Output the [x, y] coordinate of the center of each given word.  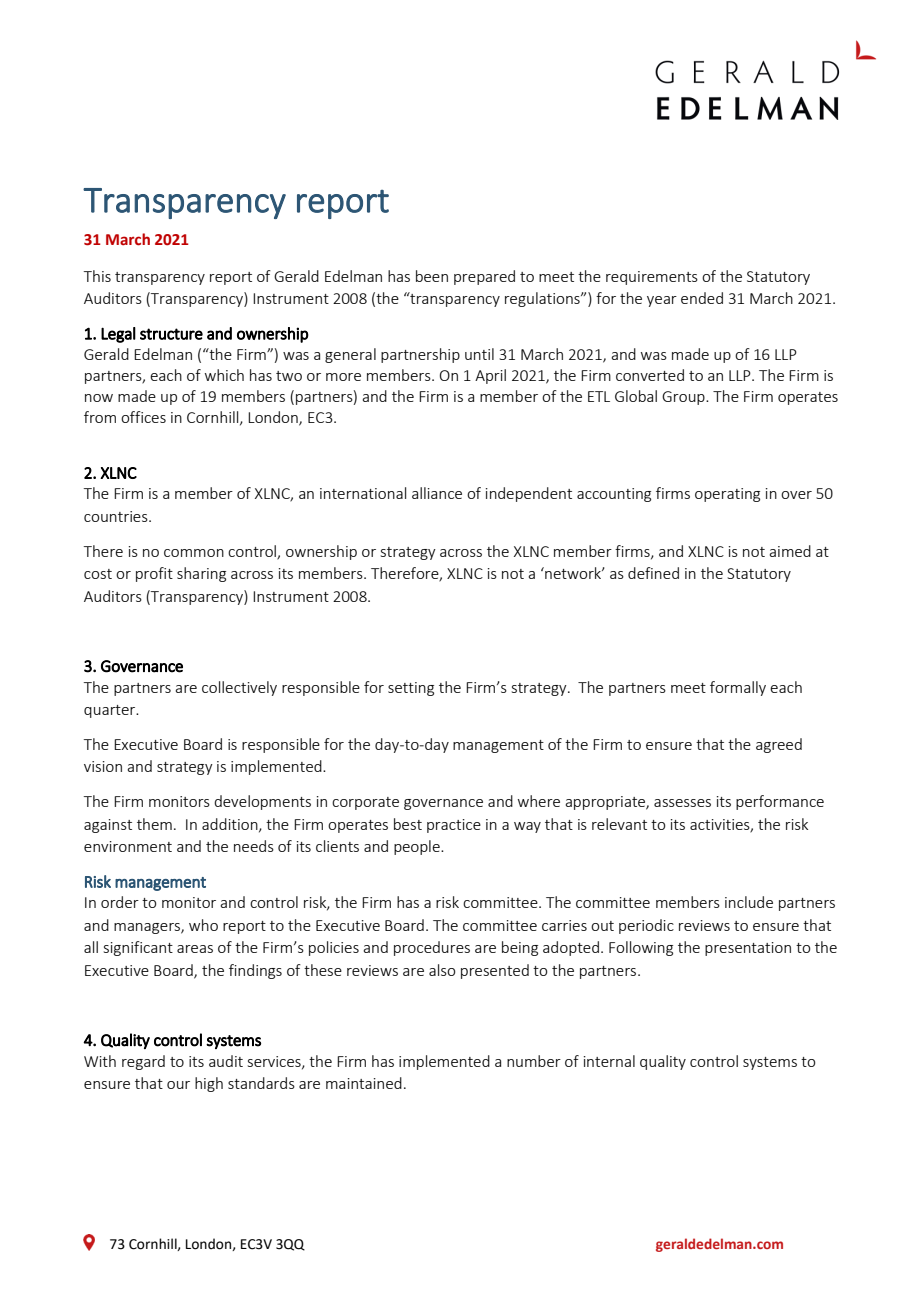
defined [653, 573]
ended [702, 298]
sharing [201, 574]
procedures [432, 948]
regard [143, 1062]
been [432, 276]
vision [103, 766]
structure [171, 334]
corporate [365, 803]
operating [727, 495]
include [749, 902]
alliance [437, 493]
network [573, 573]
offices [143, 417]
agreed [779, 745]
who [203, 925]
